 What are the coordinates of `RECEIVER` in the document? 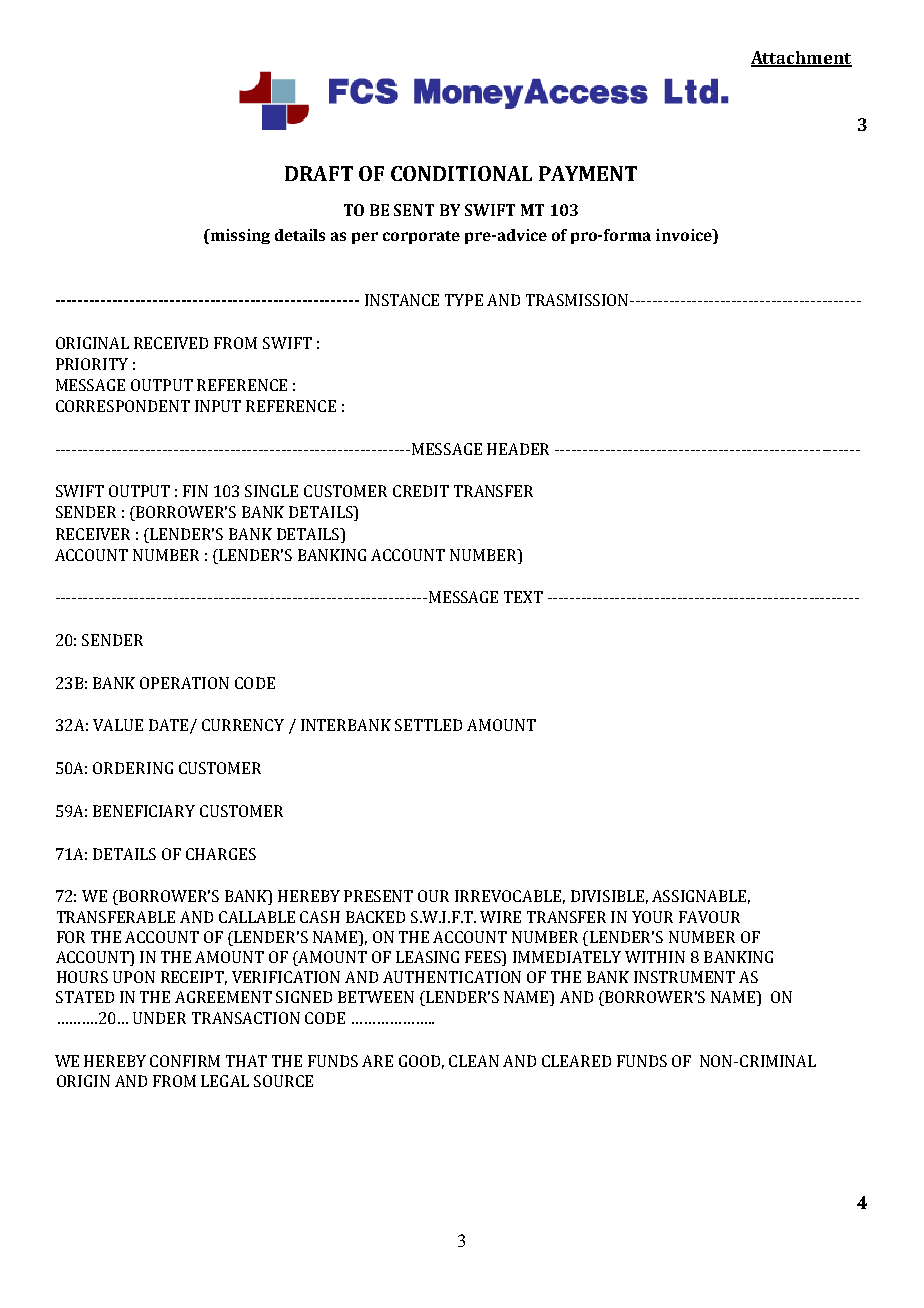 It's located at (93, 534).
